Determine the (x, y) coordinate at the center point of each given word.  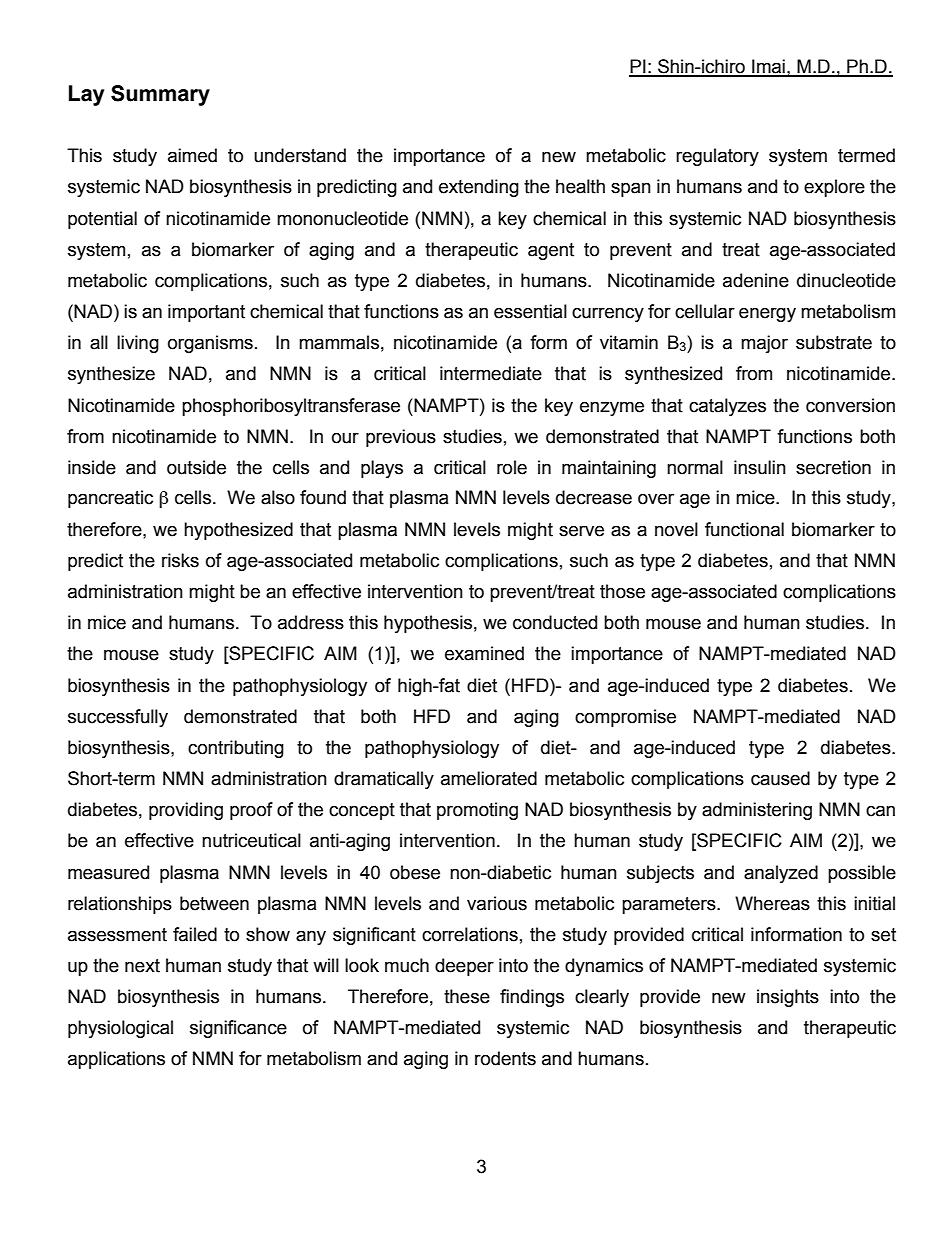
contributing (236, 749)
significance (238, 1029)
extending (479, 188)
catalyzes (727, 407)
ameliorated (489, 778)
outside (196, 467)
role (512, 467)
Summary (160, 95)
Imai (768, 67)
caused (780, 778)
